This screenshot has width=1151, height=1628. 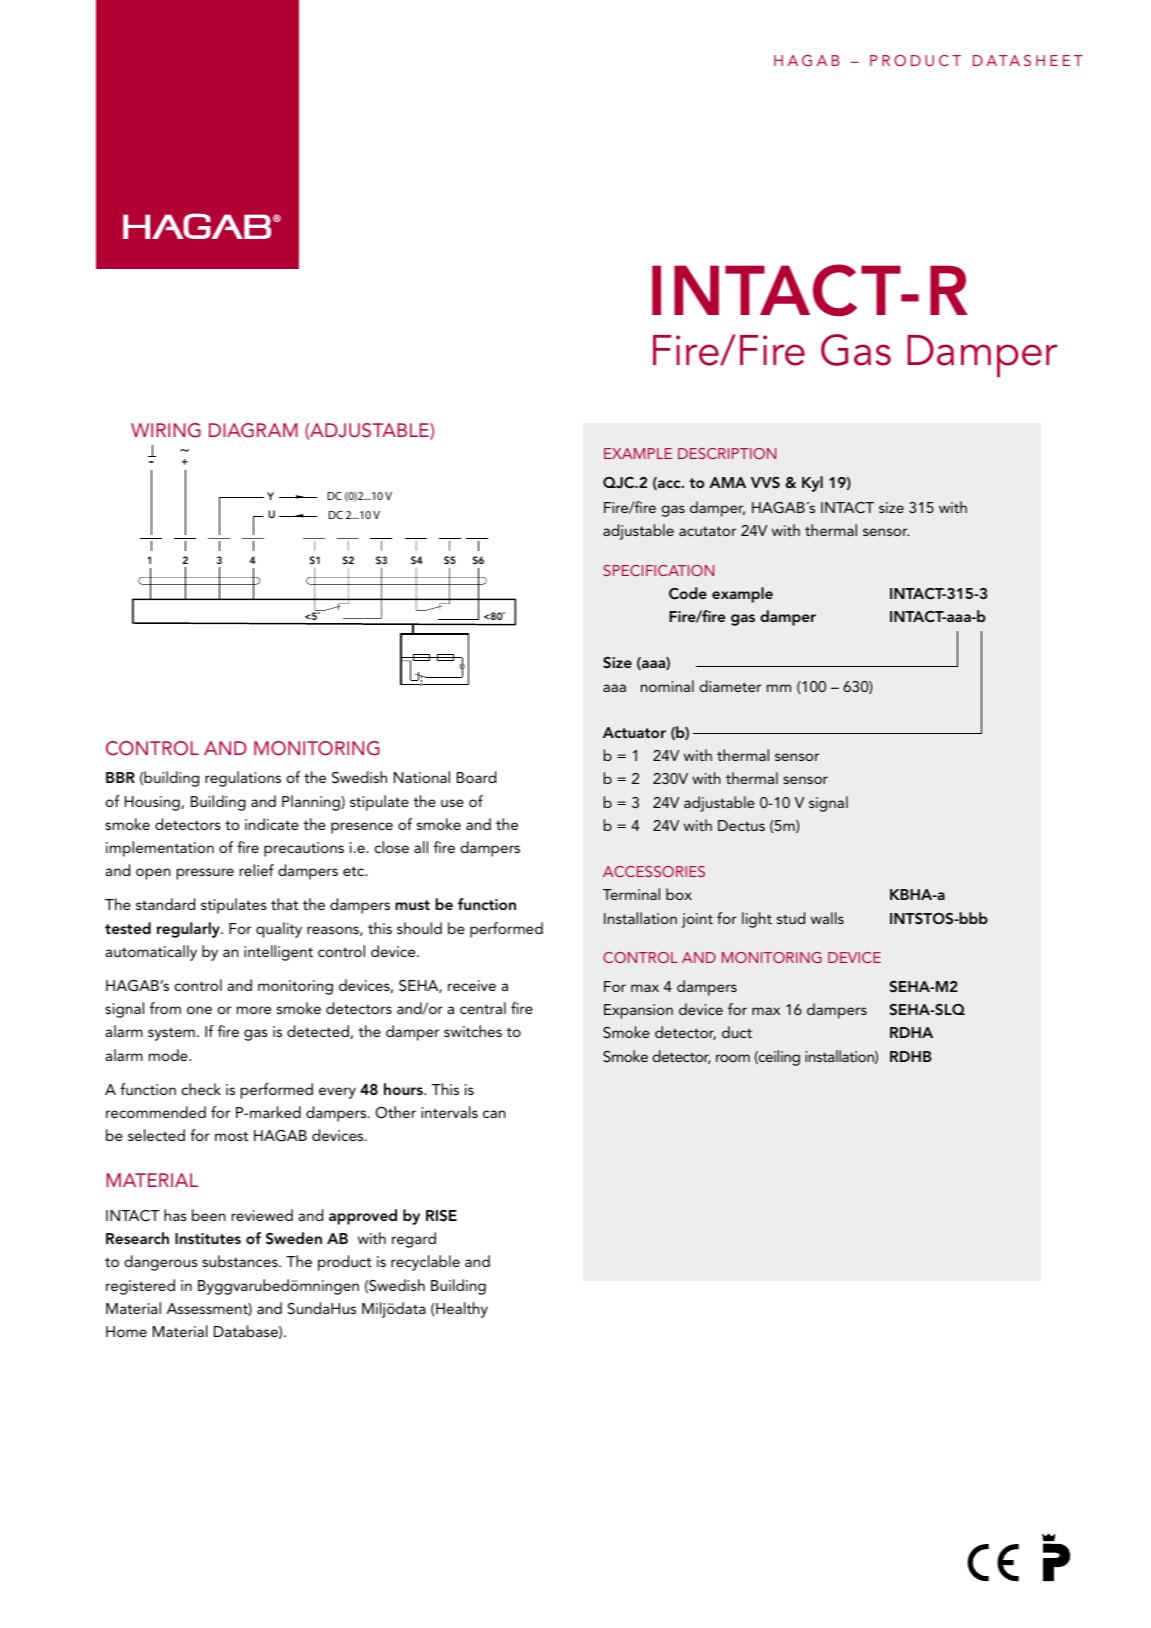 What do you see at coordinates (733, 1058) in the screenshot?
I see `room` at bounding box center [733, 1058].
